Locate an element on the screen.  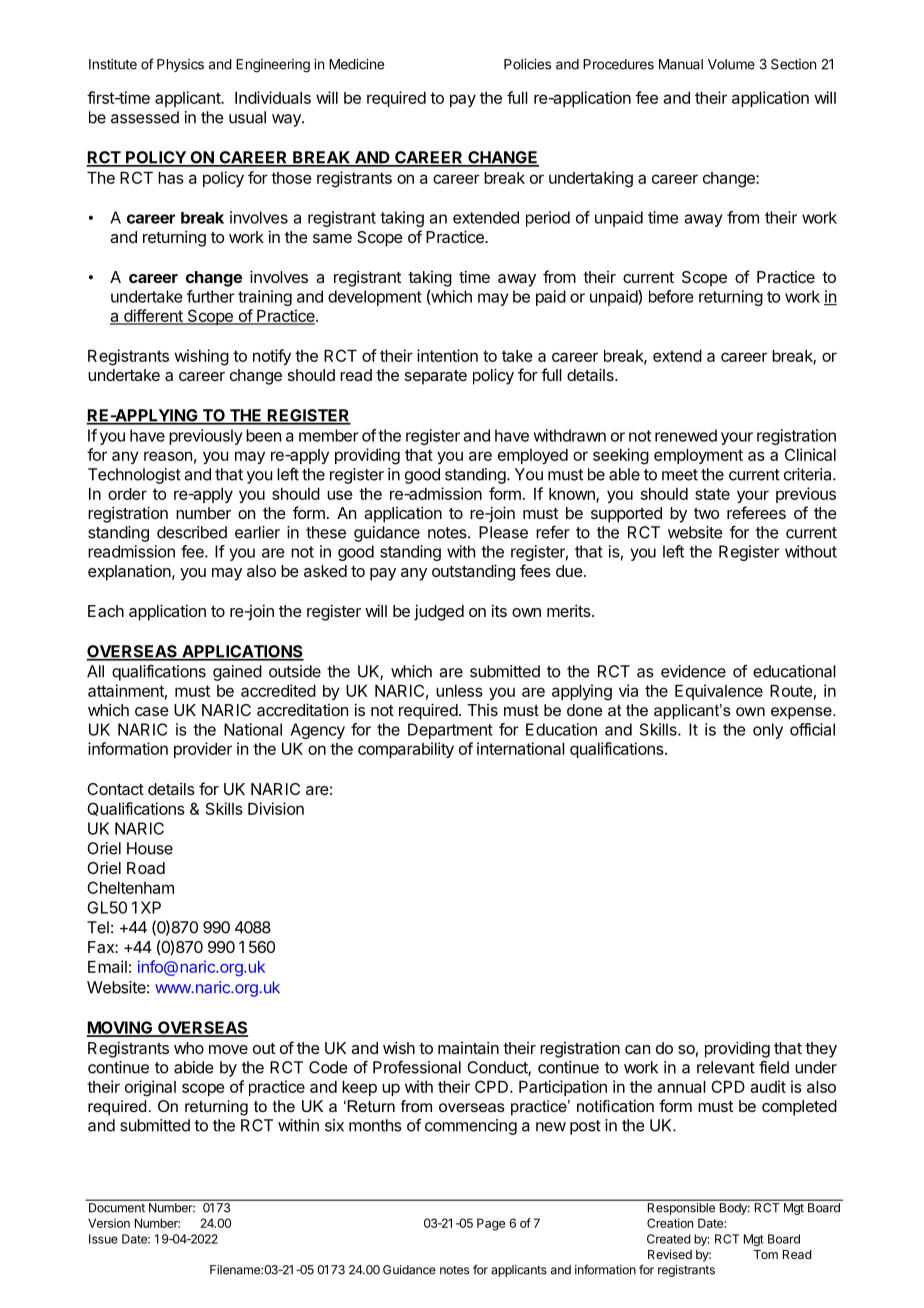
Equivalence is located at coordinates (719, 692).
